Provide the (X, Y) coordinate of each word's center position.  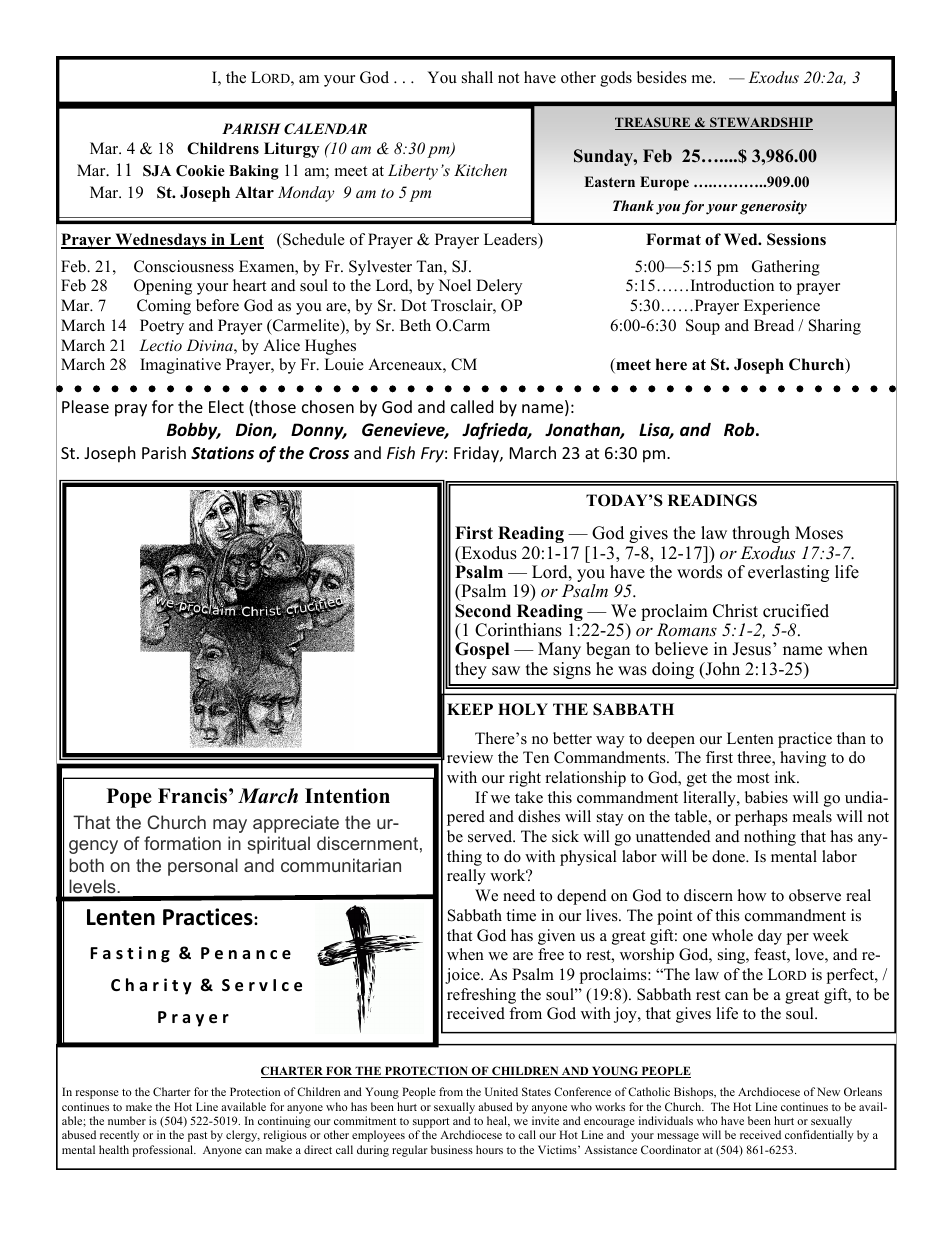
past (197, 1137)
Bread (774, 325)
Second (483, 611)
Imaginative (180, 366)
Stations (222, 453)
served (491, 836)
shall (477, 77)
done (729, 856)
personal (203, 867)
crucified (796, 611)
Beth (415, 325)
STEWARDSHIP (760, 123)
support (431, 1124)
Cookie (200, 171)
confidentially (819, 1136)
